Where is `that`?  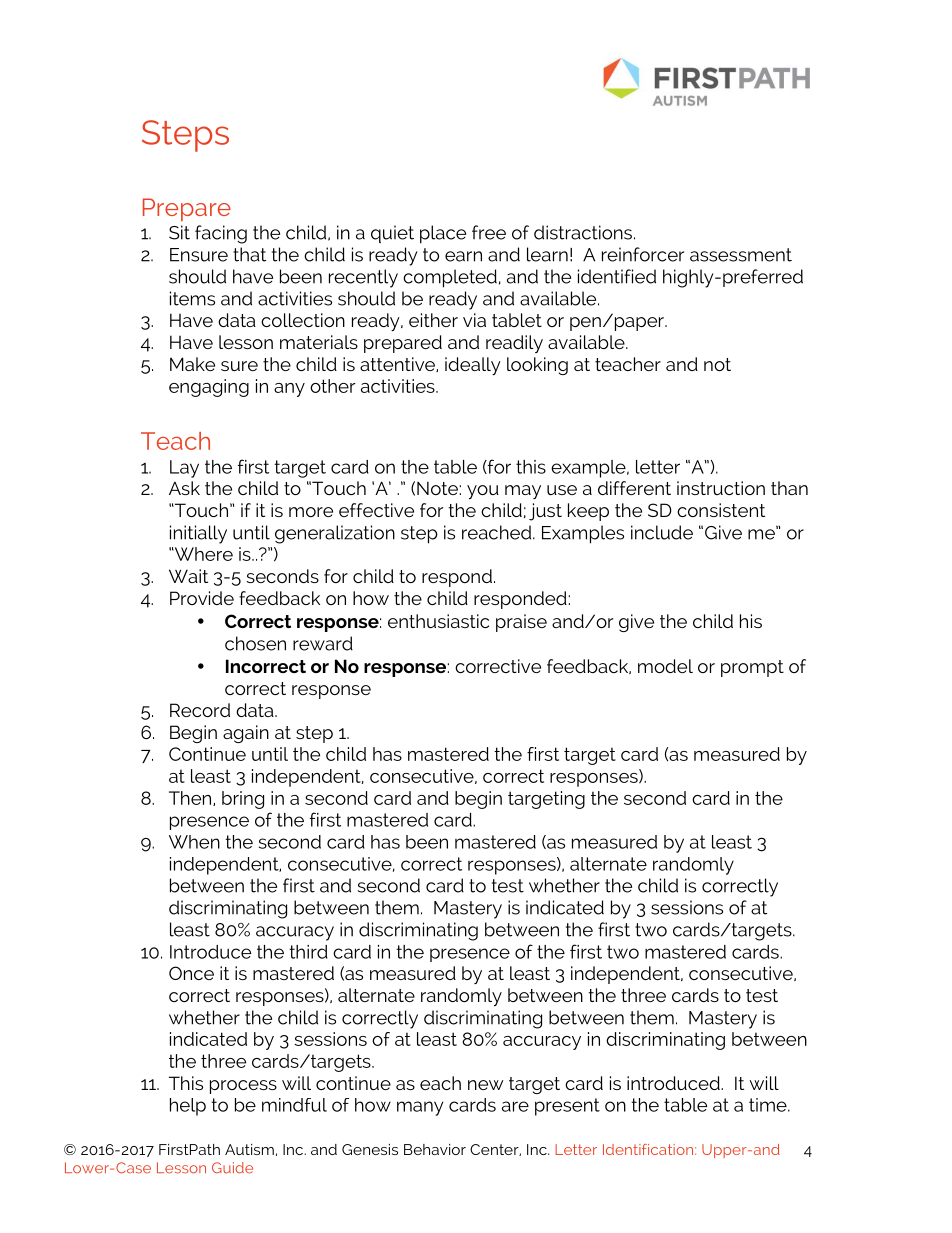 that is located at coordinates (249, 254).
